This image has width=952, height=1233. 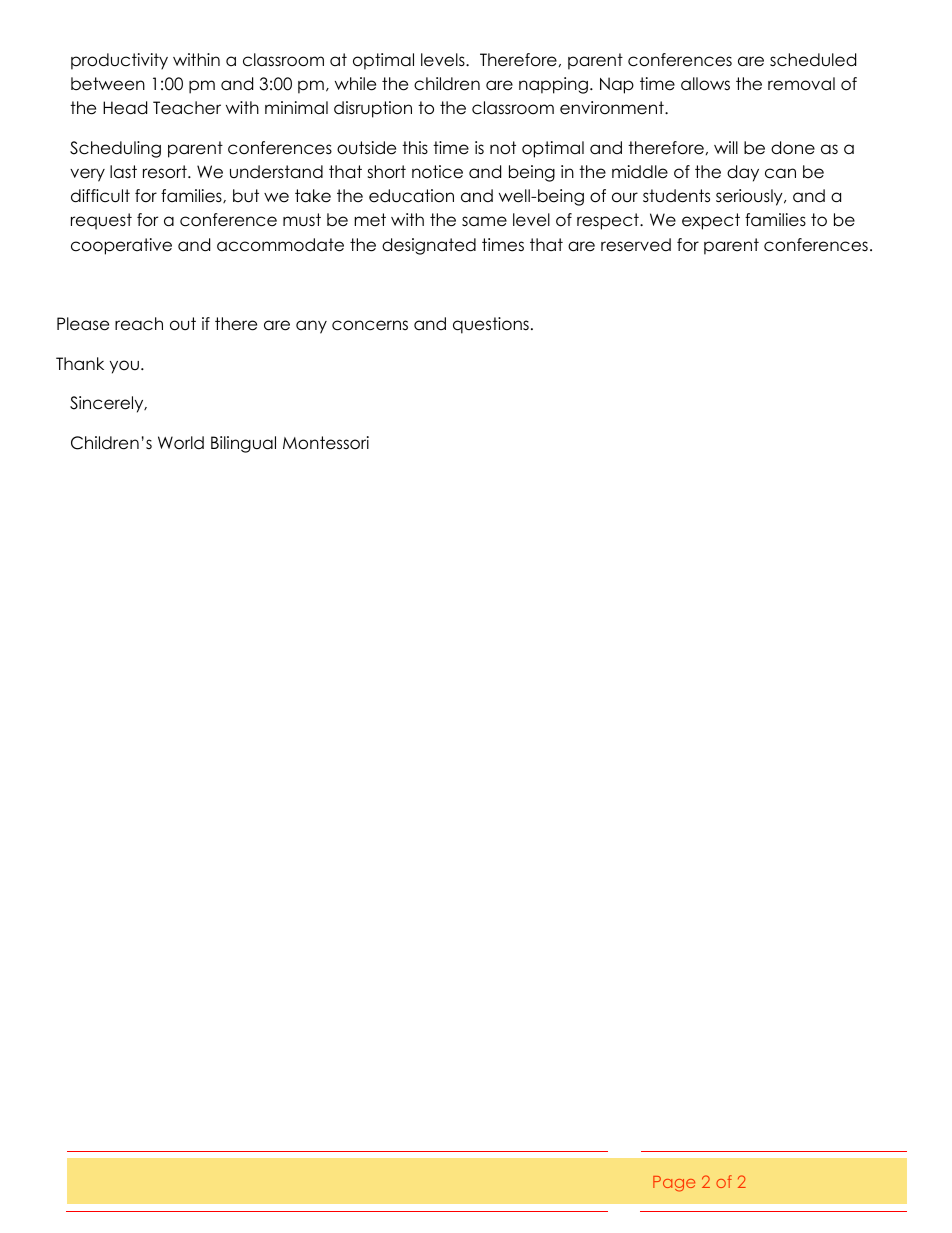 I want to click on questions, so click(x=491, y=325).
